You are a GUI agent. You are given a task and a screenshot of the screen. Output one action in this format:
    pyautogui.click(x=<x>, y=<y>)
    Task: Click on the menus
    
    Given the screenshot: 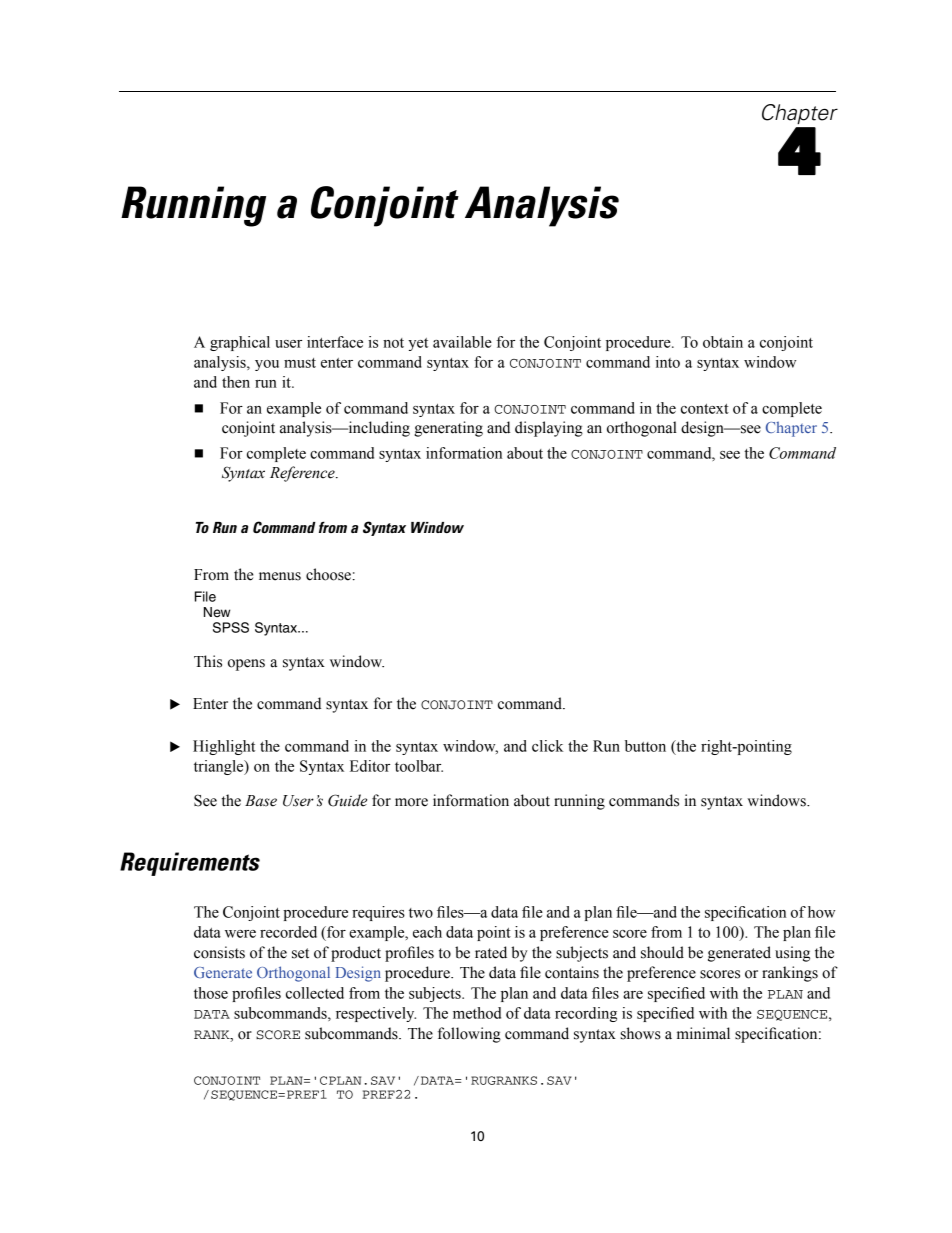 What is the action you would take?
    pyautogui.click(x=280, y=576)
